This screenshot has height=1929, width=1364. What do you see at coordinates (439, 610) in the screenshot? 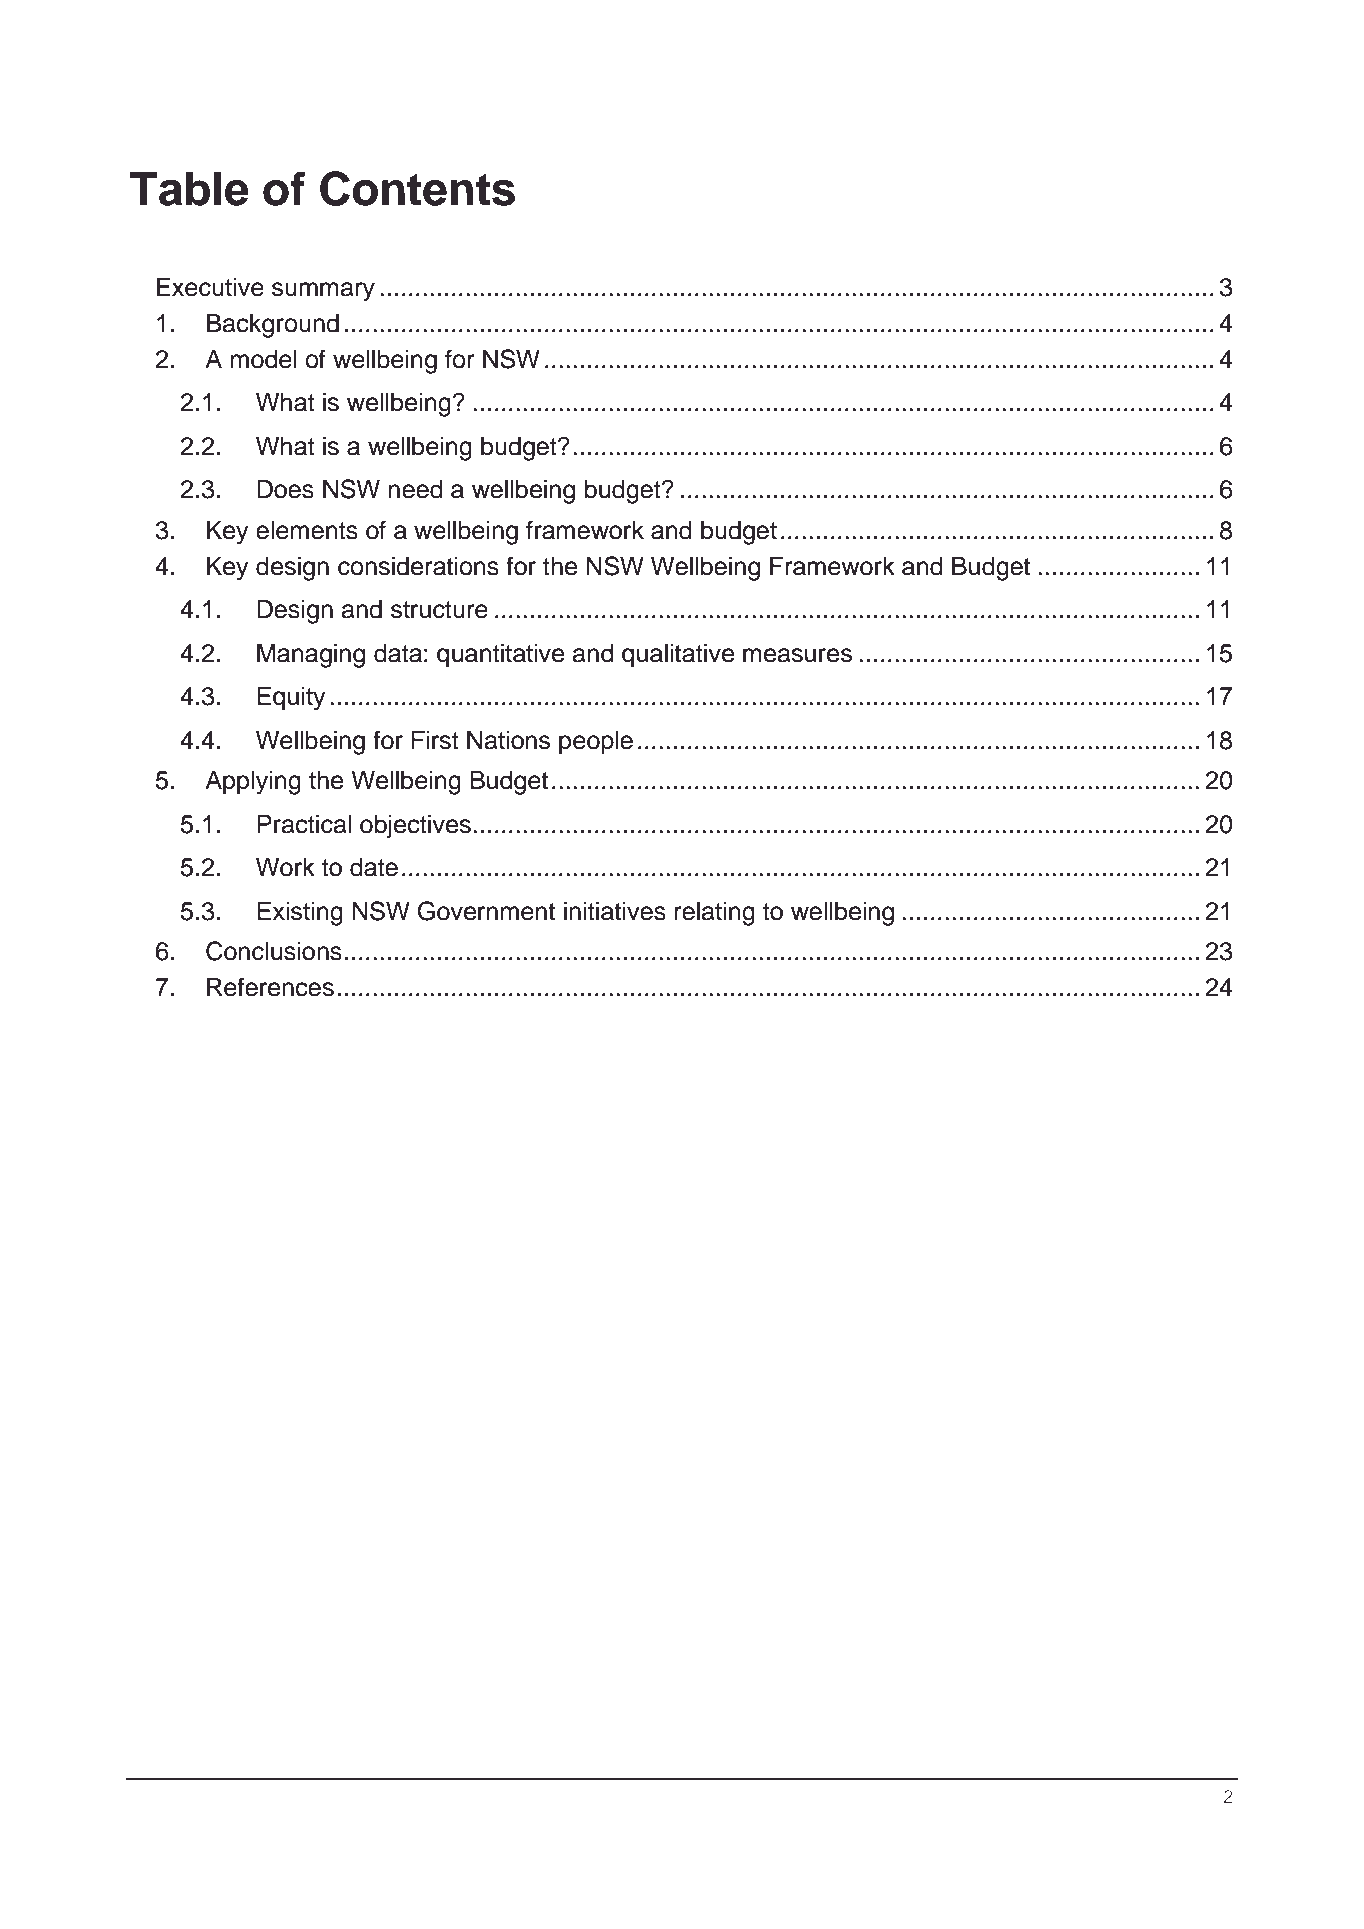
I see `structure` at bounding box center [439, 610].
